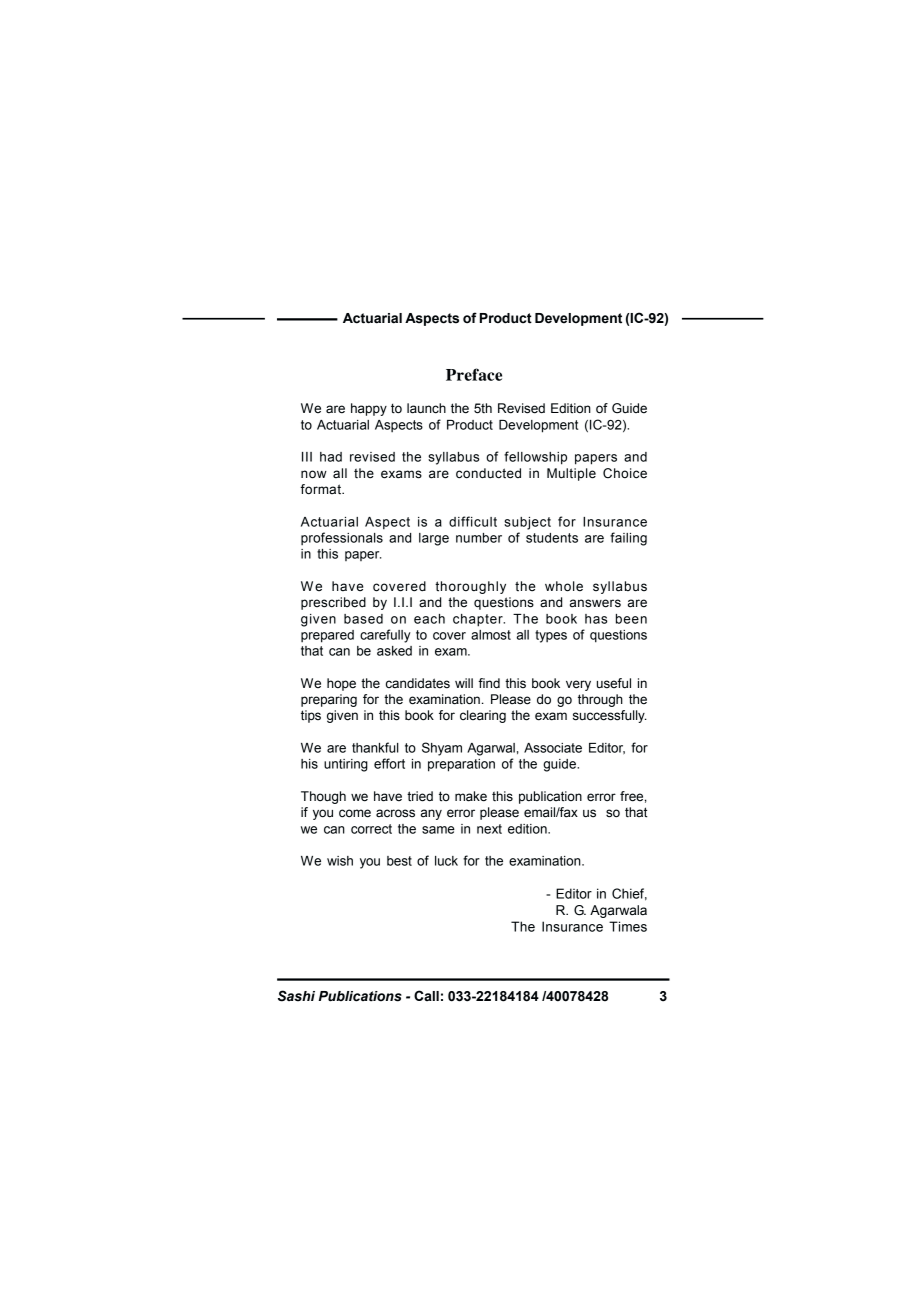 The height and width of the image is (1308, 924). Describe the element at coordinates (479, 538) in the image. I see `number` at that location.
